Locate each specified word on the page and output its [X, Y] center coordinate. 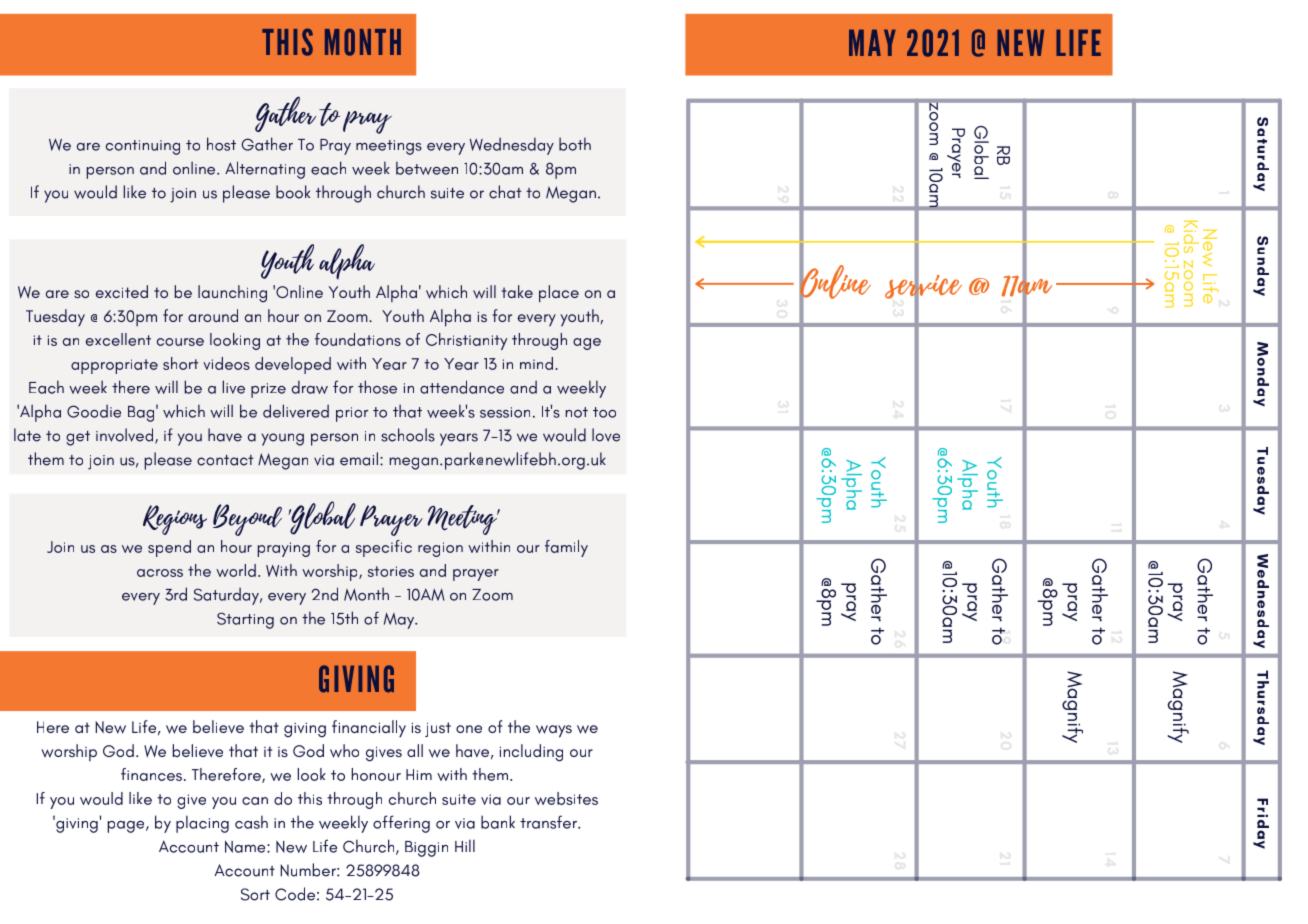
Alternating [265, 170]
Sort [255, 894]
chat [505, 192]
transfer [549, 822]
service [923, 286]
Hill [465, 845]
